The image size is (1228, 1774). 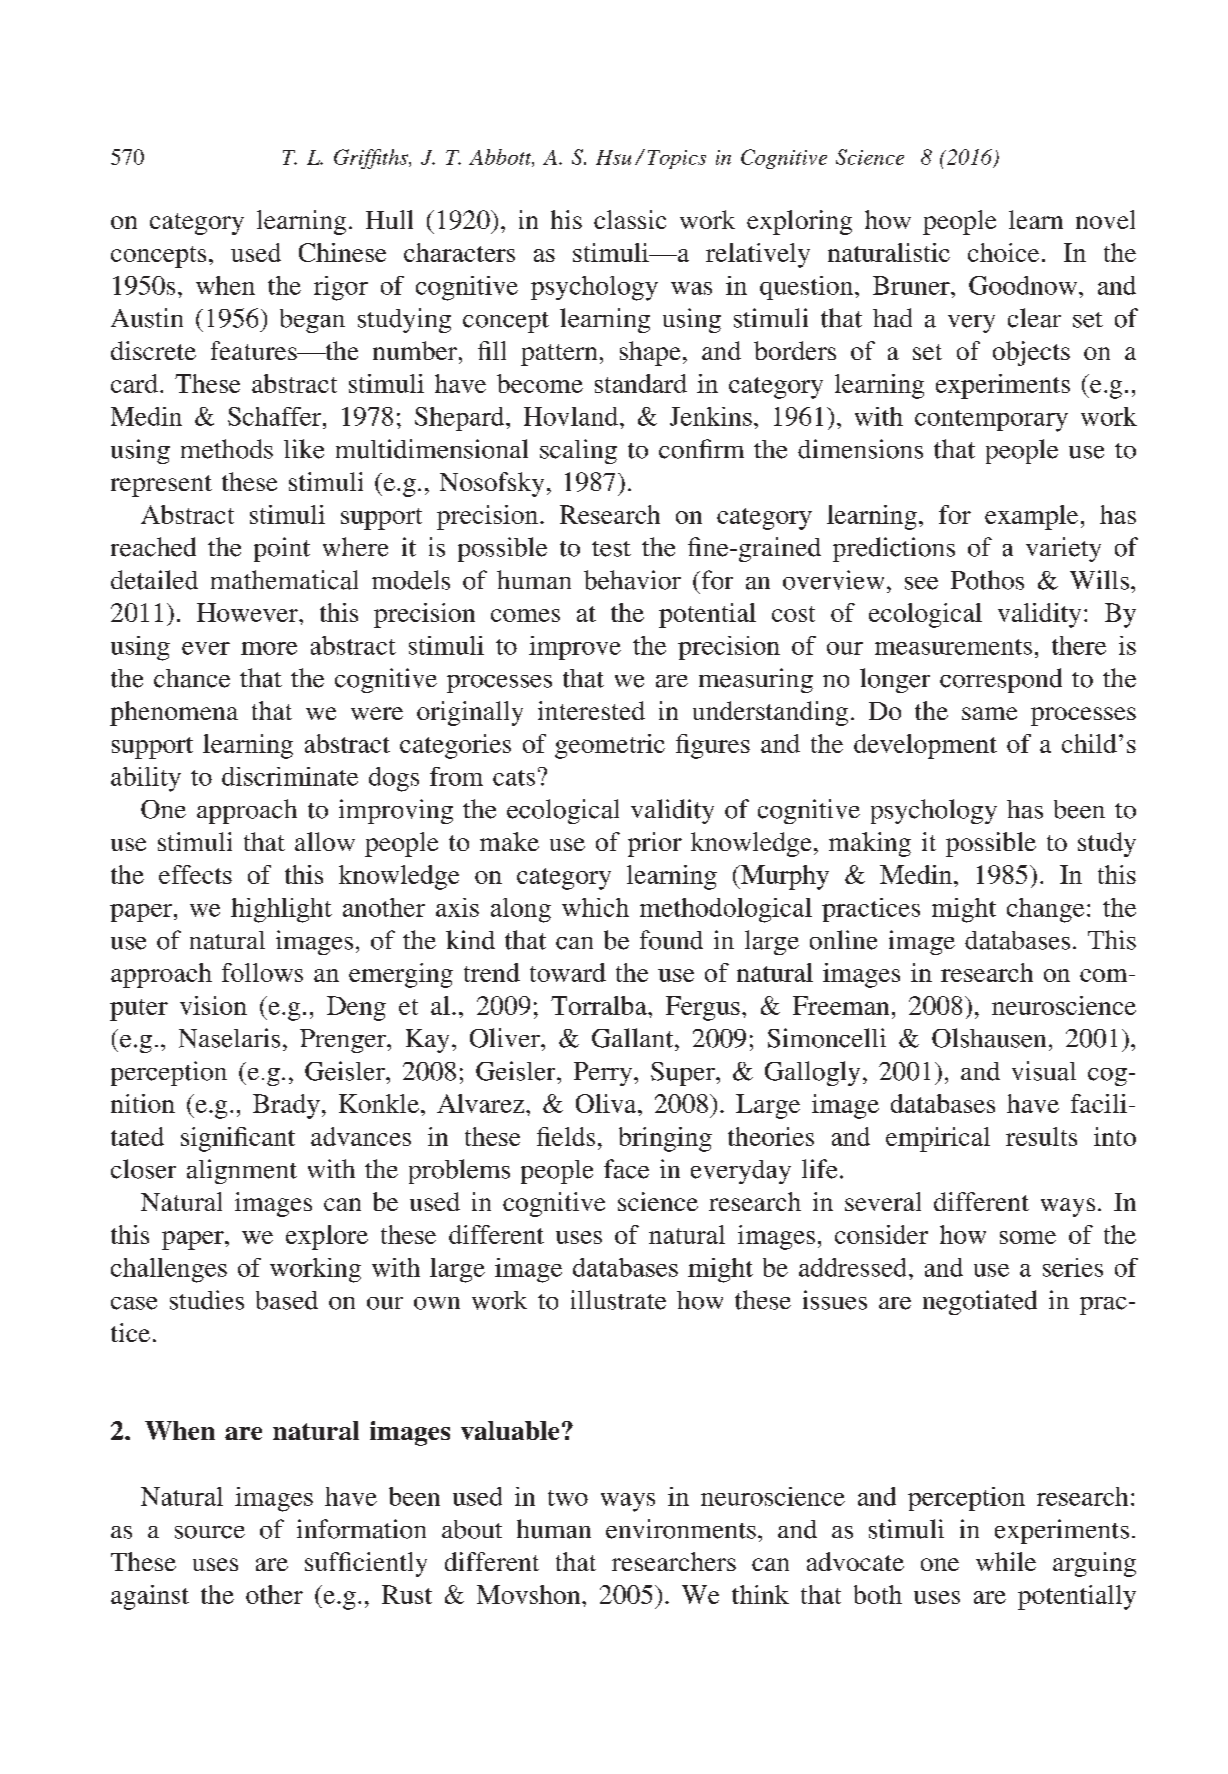 What do you see at coordinates (626, 1169) in the page?
I see `face` at bounding box center [626, 1169].
